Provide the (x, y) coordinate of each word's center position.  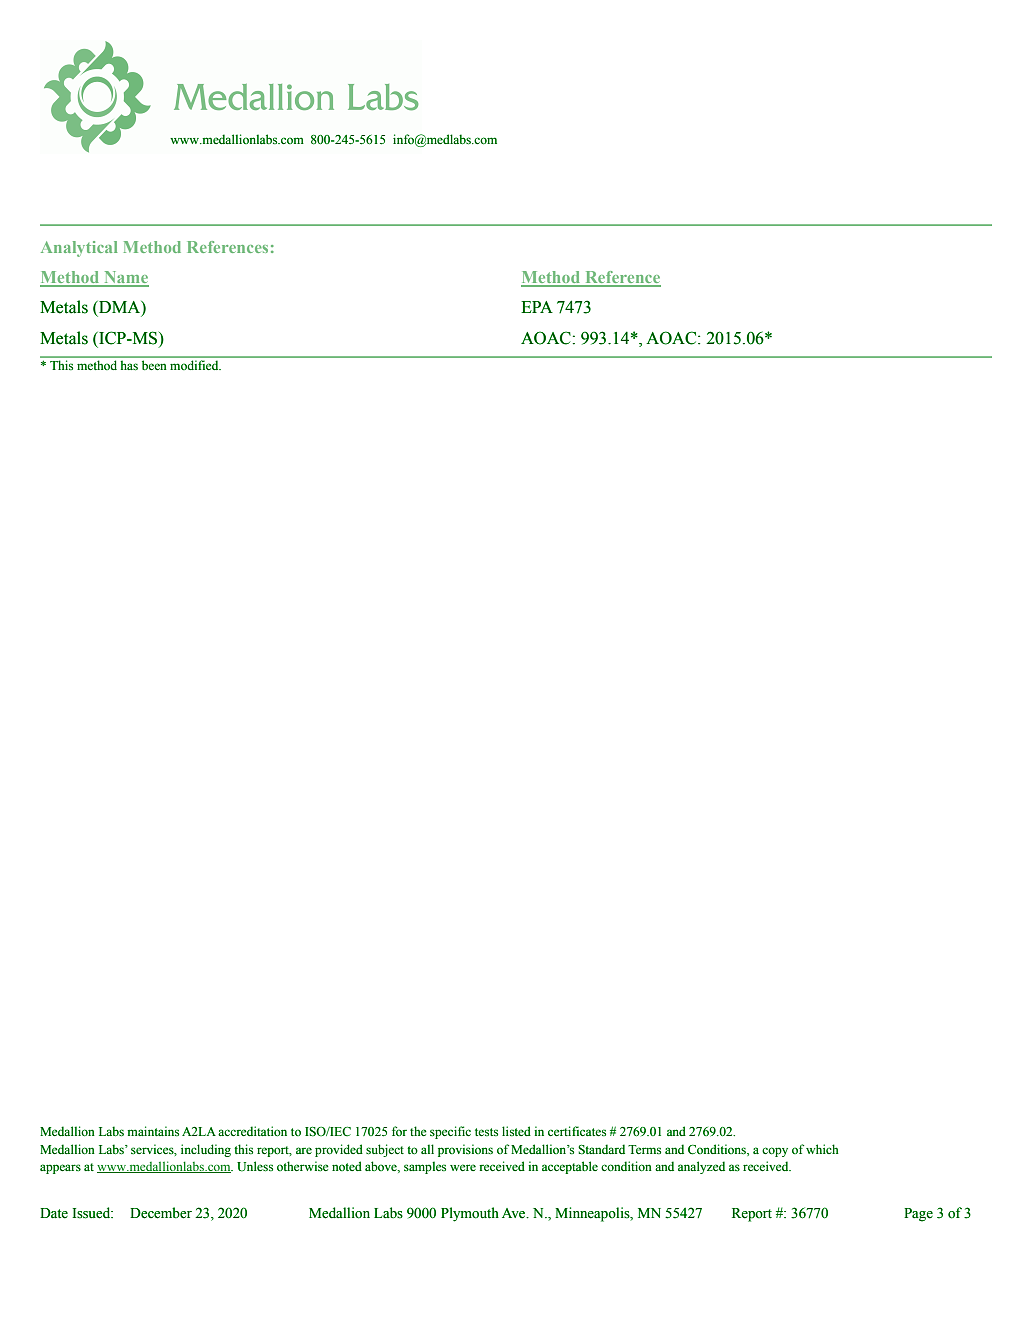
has (129, 365)
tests (486, 1132)
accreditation (252, 1131)
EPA (537, 307)
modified (195, 365)
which (822, 1149)
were (463, 1167)
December (161, 1213)
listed (516, 1131)
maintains (153, 1131)
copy (775, 1152)
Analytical (79, 249)
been (154, 365)
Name (125, 278)
